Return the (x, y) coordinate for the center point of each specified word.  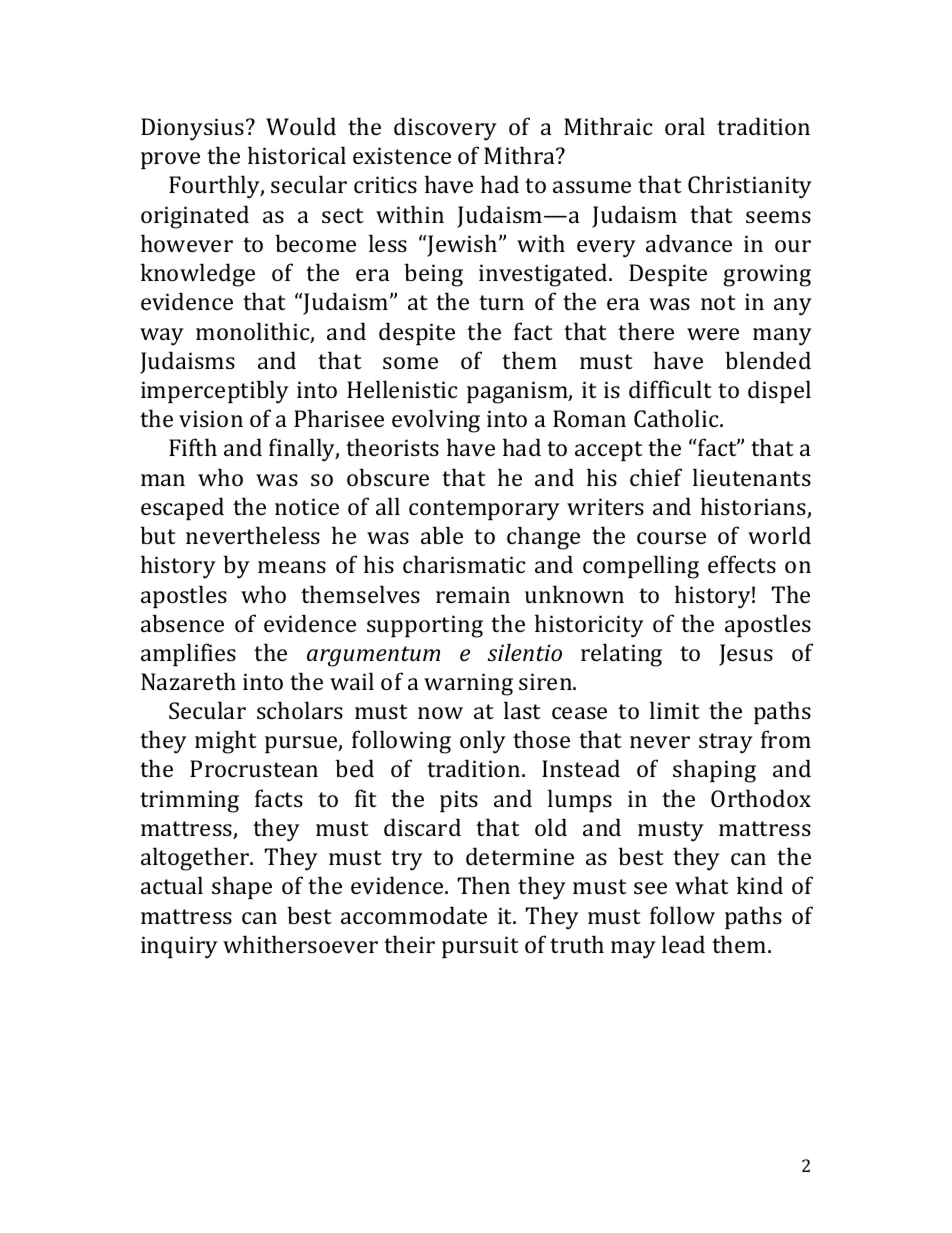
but (158, 535)
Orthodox (761, 798)
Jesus (746, 655)
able (442, 535)
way (162, 337)
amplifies (188, 654)
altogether (196, 859)
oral (685, 126)
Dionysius (192, 129)
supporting (425, 626)
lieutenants (752, 477)
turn (501, 302)
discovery (445, 129)
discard (422, 827)
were (713, 334)
